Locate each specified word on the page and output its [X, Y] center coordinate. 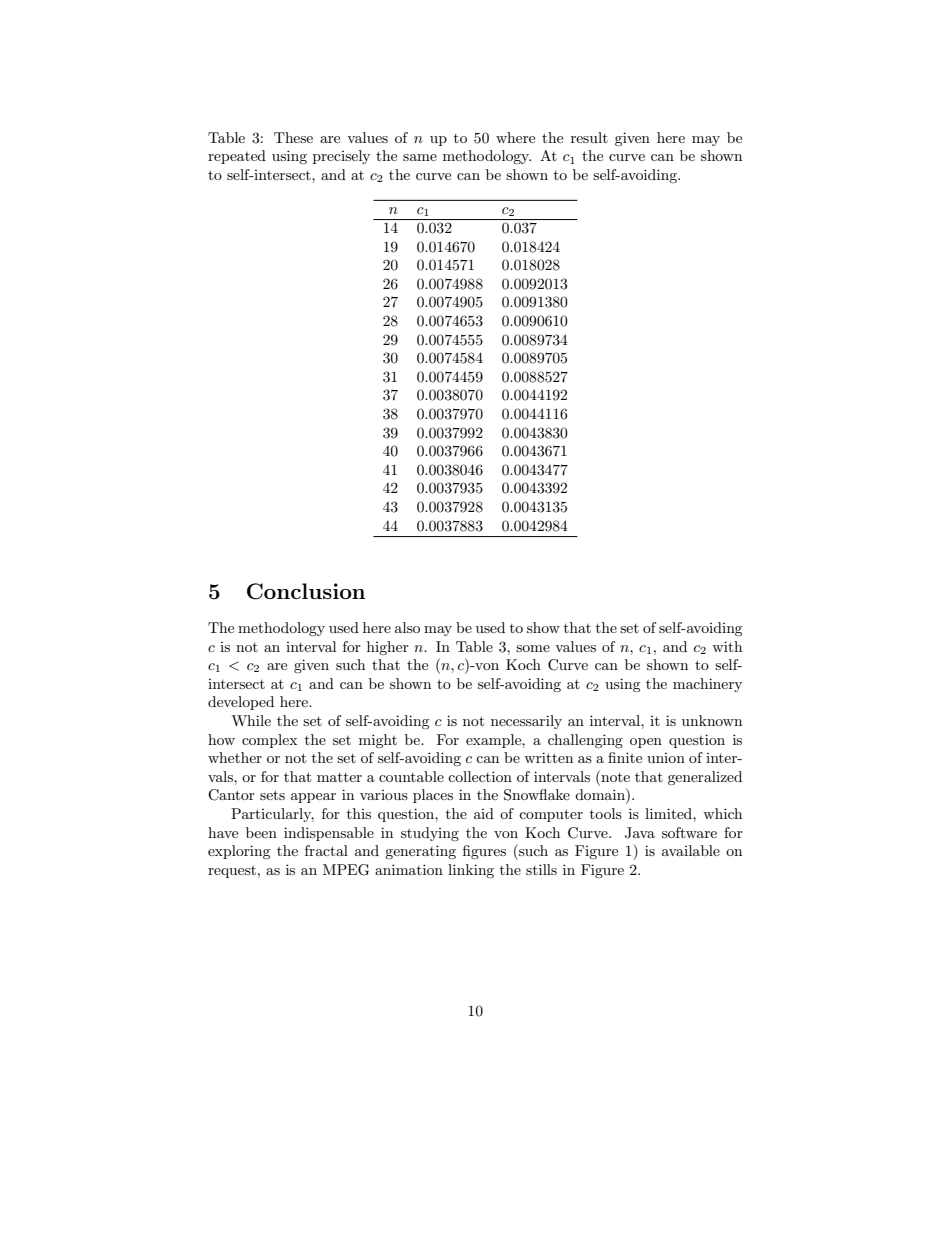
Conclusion [306, 591]
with [727, 646]
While [251, 720]
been [261, 832]
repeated [237, 157]
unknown [712, 720]
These [293, 137]
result [589, 137]
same [420, 157]
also [407, 627]
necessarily [526, 722]
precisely [341, 157]
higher [388, 648]
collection [480, 776]
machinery [707, 685]
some [533, 648]
